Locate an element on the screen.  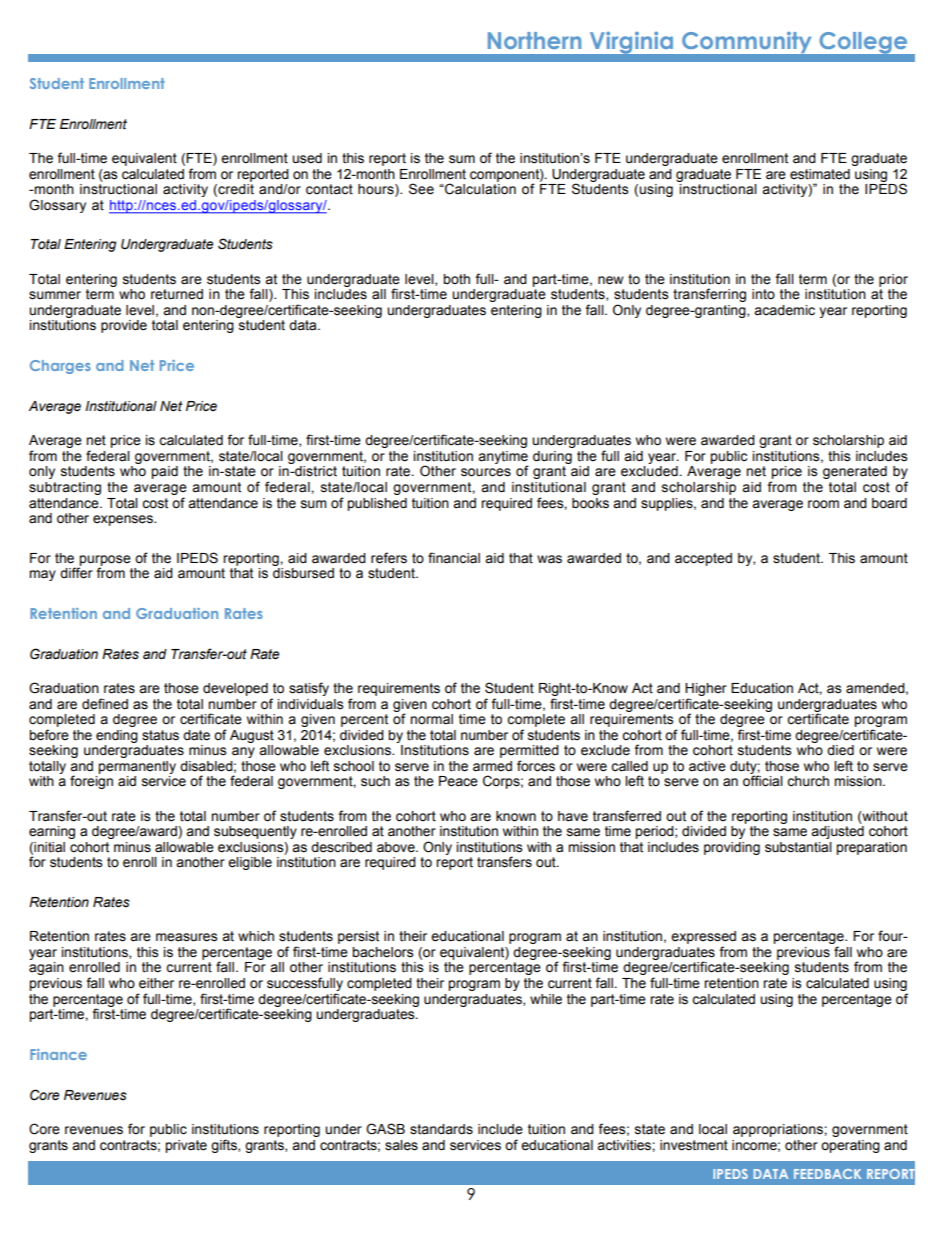
permanently is located at coordinates (137, 767).
